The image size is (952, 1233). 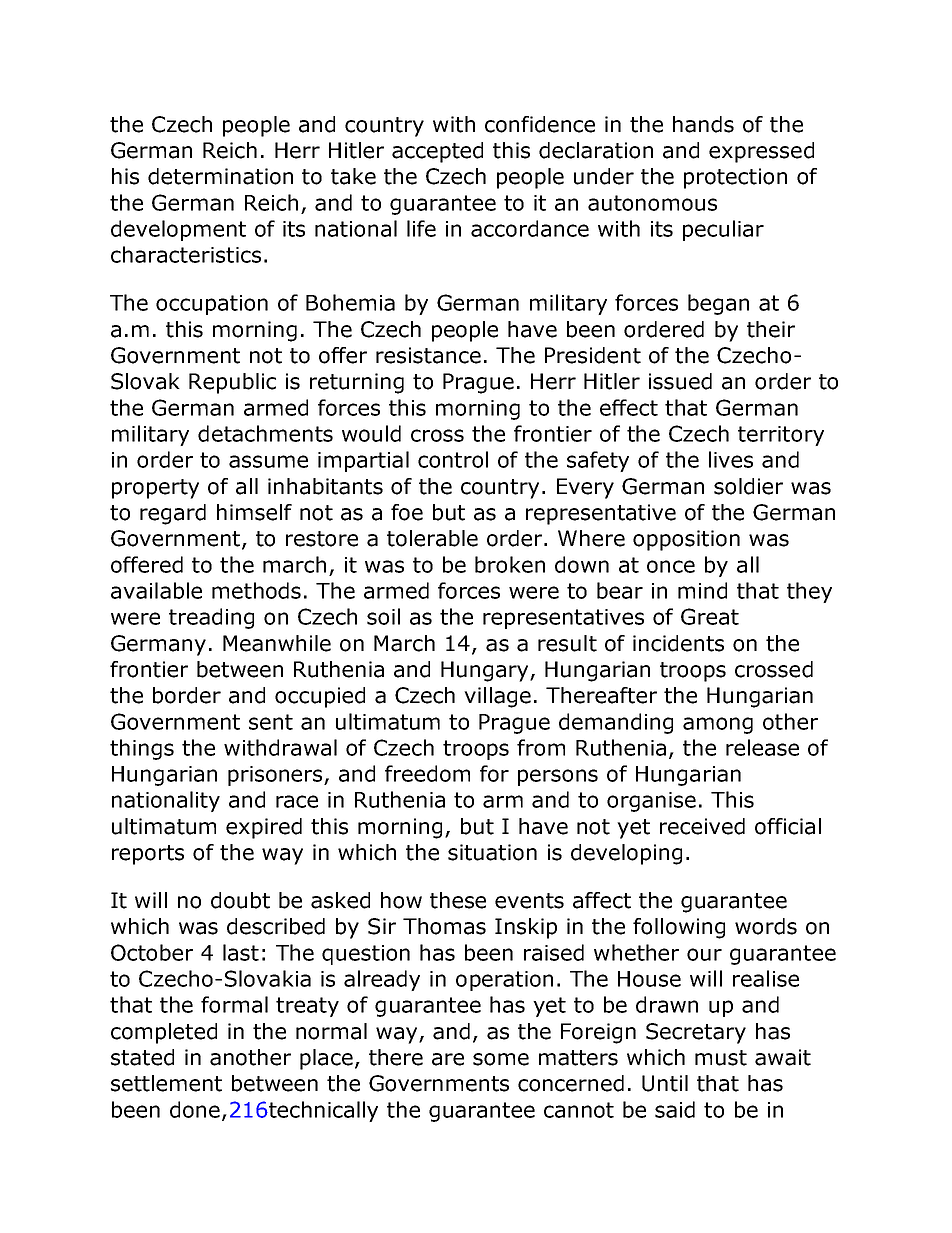 I want to click on determination, so click(x=220, y=176).
